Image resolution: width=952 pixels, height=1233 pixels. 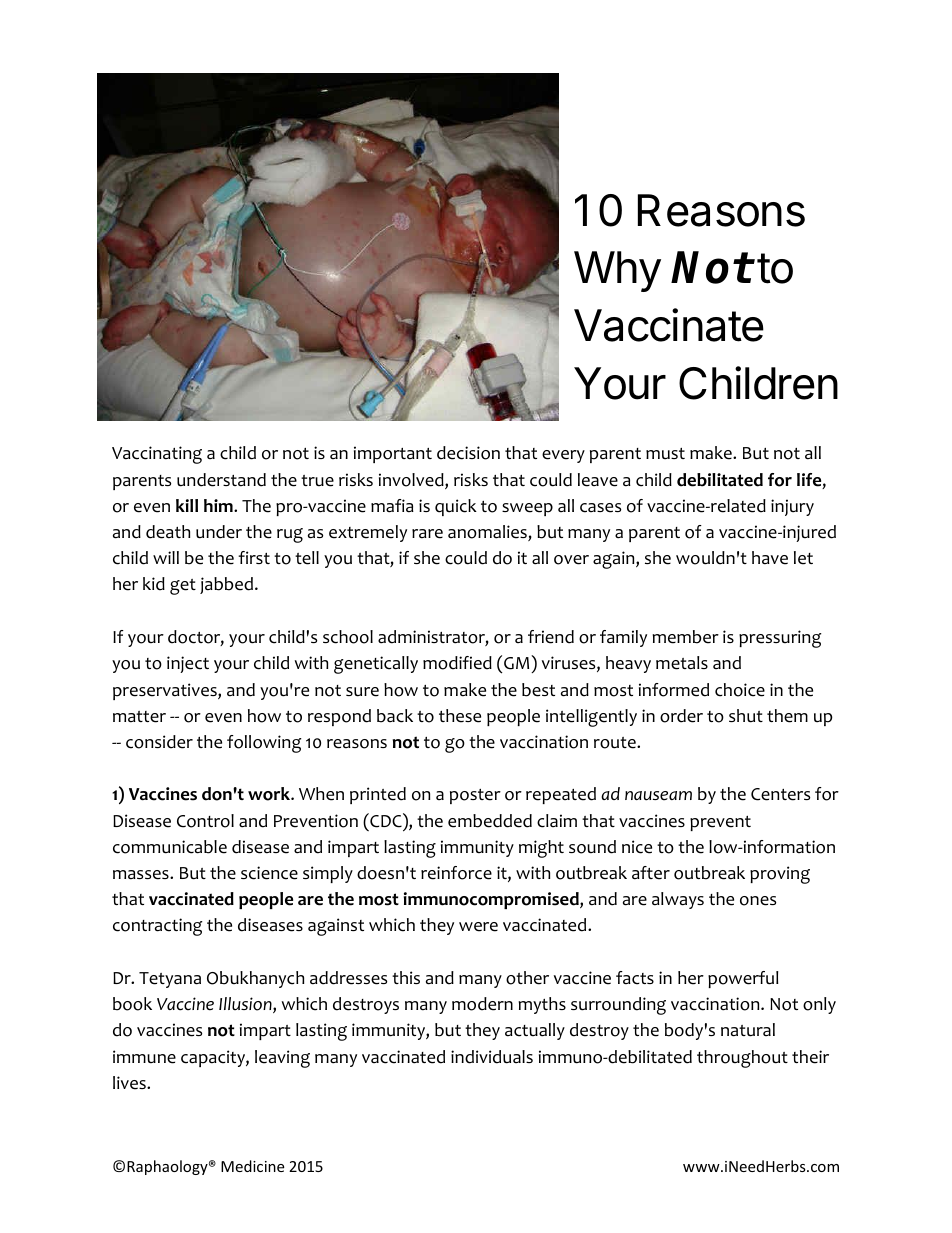 What do you see at coordinates (478, 927) in the screenshot?
I see `were` at bounding box center [478, 927].
